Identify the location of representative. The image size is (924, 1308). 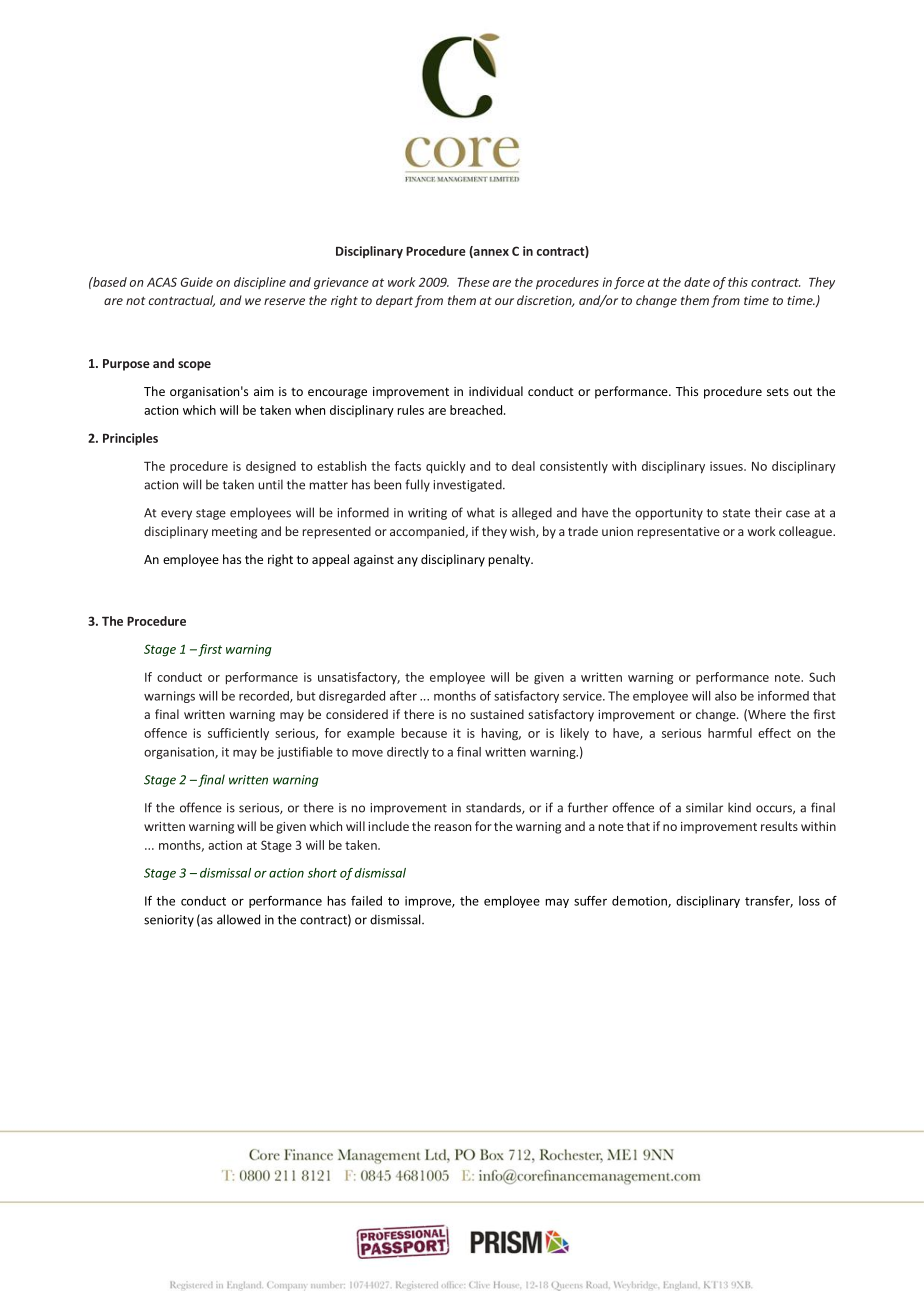
(679, 533).
